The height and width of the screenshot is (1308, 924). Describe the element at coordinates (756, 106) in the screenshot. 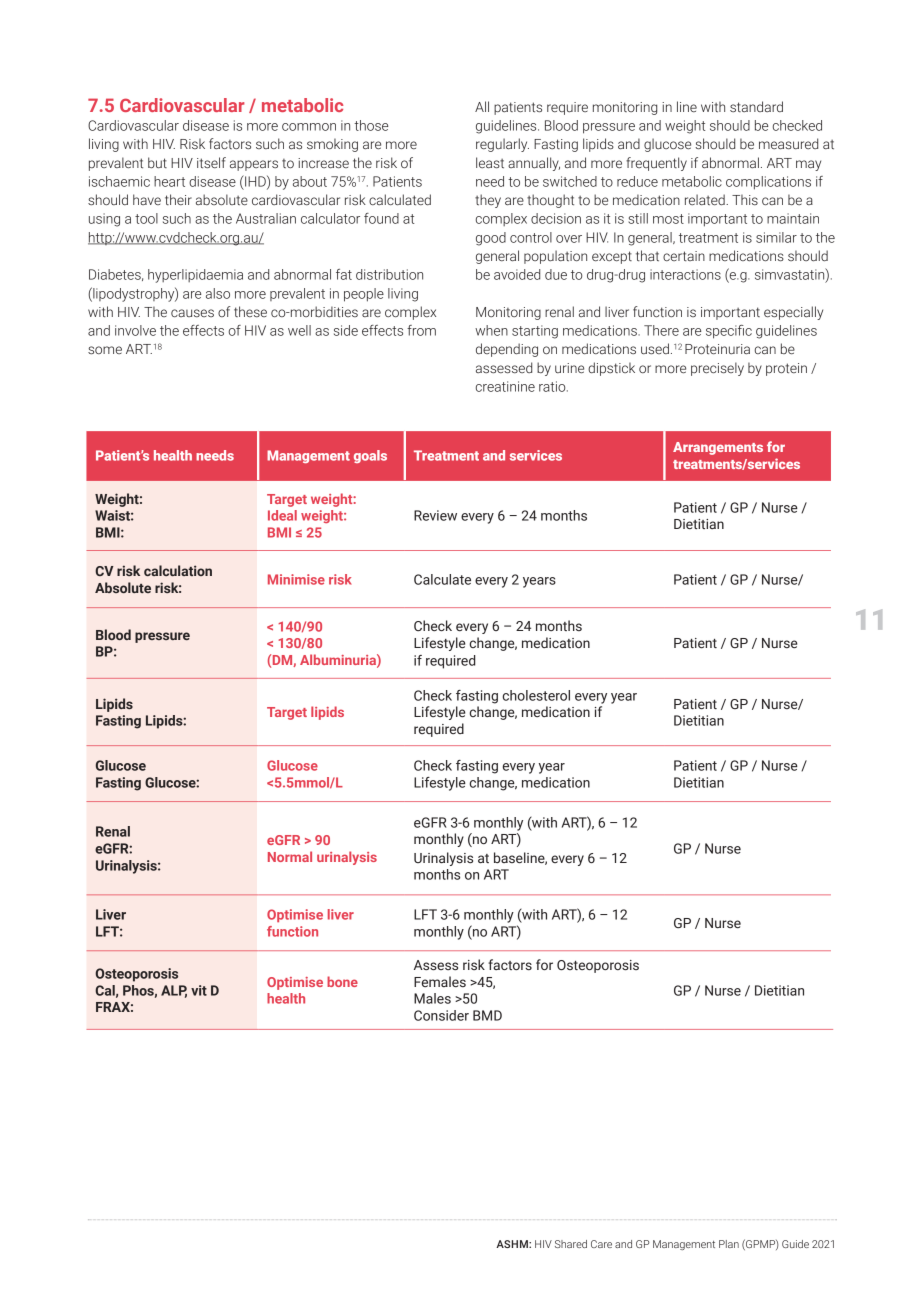

I see `standard` at that location.
